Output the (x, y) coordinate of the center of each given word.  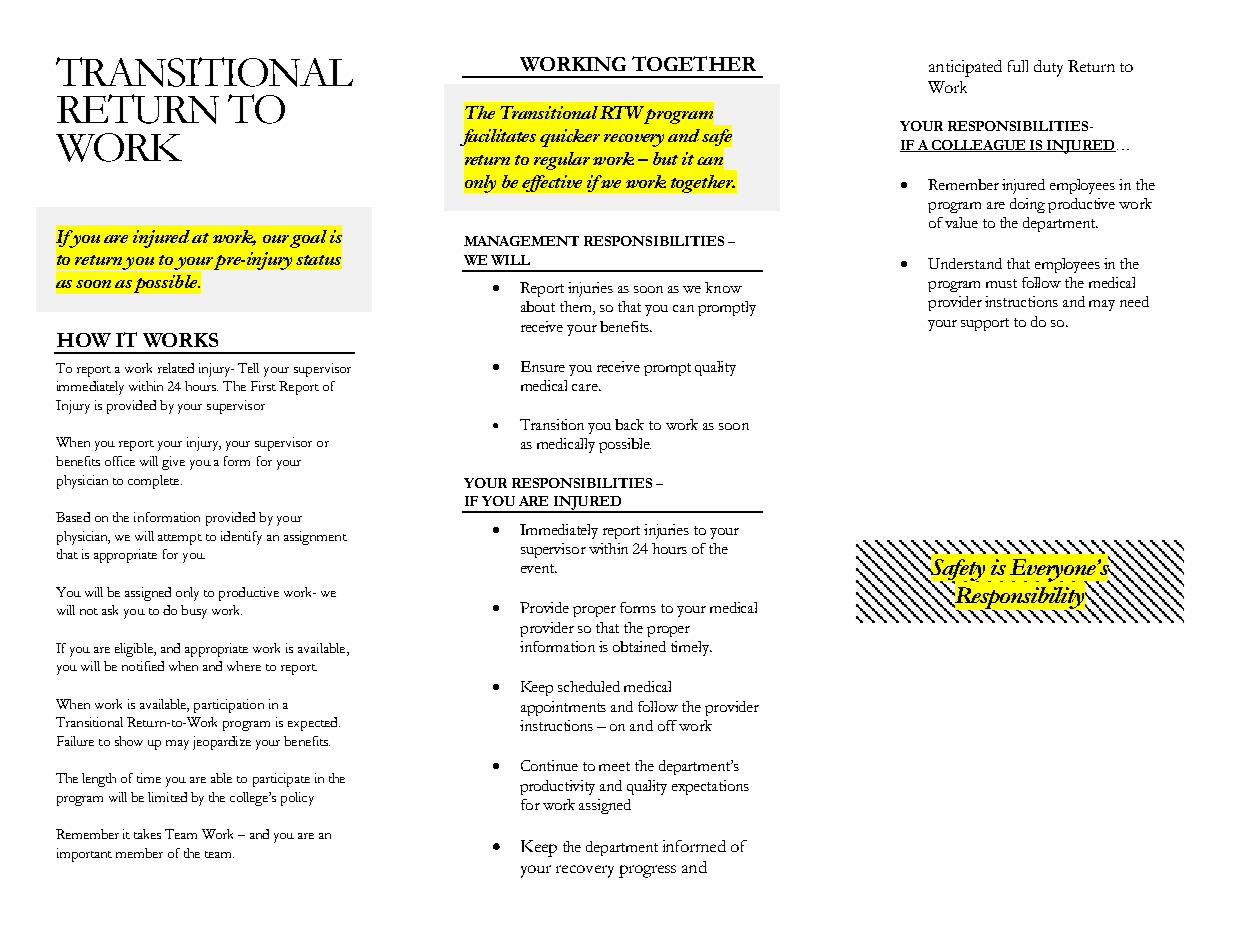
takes (147, 834)
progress (647, 871)
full (1018, 66)
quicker (570, 138)
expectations (710, 787)
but (665, 158)
